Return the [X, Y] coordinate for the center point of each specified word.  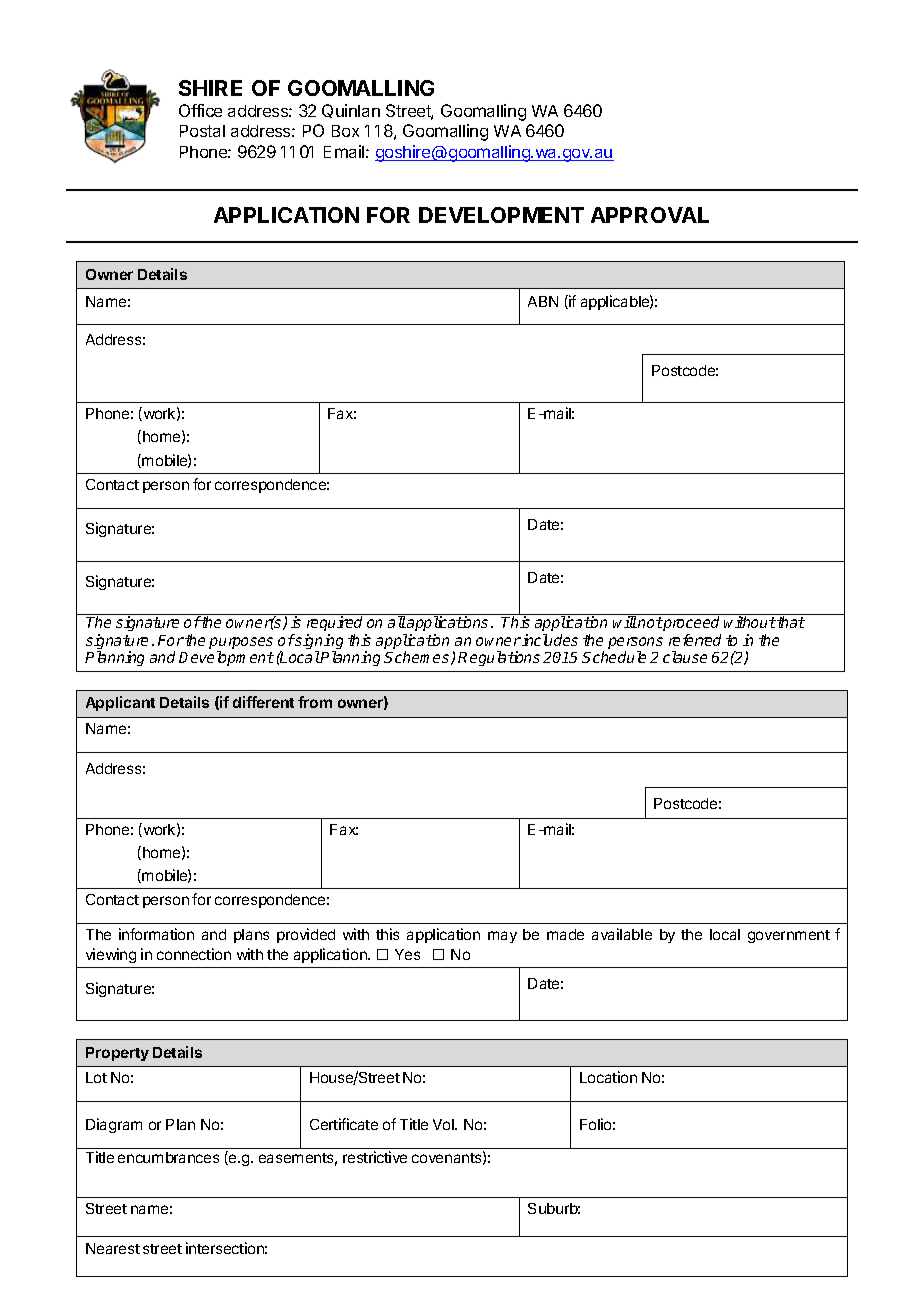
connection [194, 954]
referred [695, 640]
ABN [543, 301]
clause [685, 657]
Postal [202, 131]
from [315, 702]
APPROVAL [650, 215]
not [649, 622]
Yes [407, 954]
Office [200, 110]
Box [345, 131]
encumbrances [168, 1157]
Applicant [120, 703]
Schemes [418, 658]
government [789, 936]
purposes [241, 644]
